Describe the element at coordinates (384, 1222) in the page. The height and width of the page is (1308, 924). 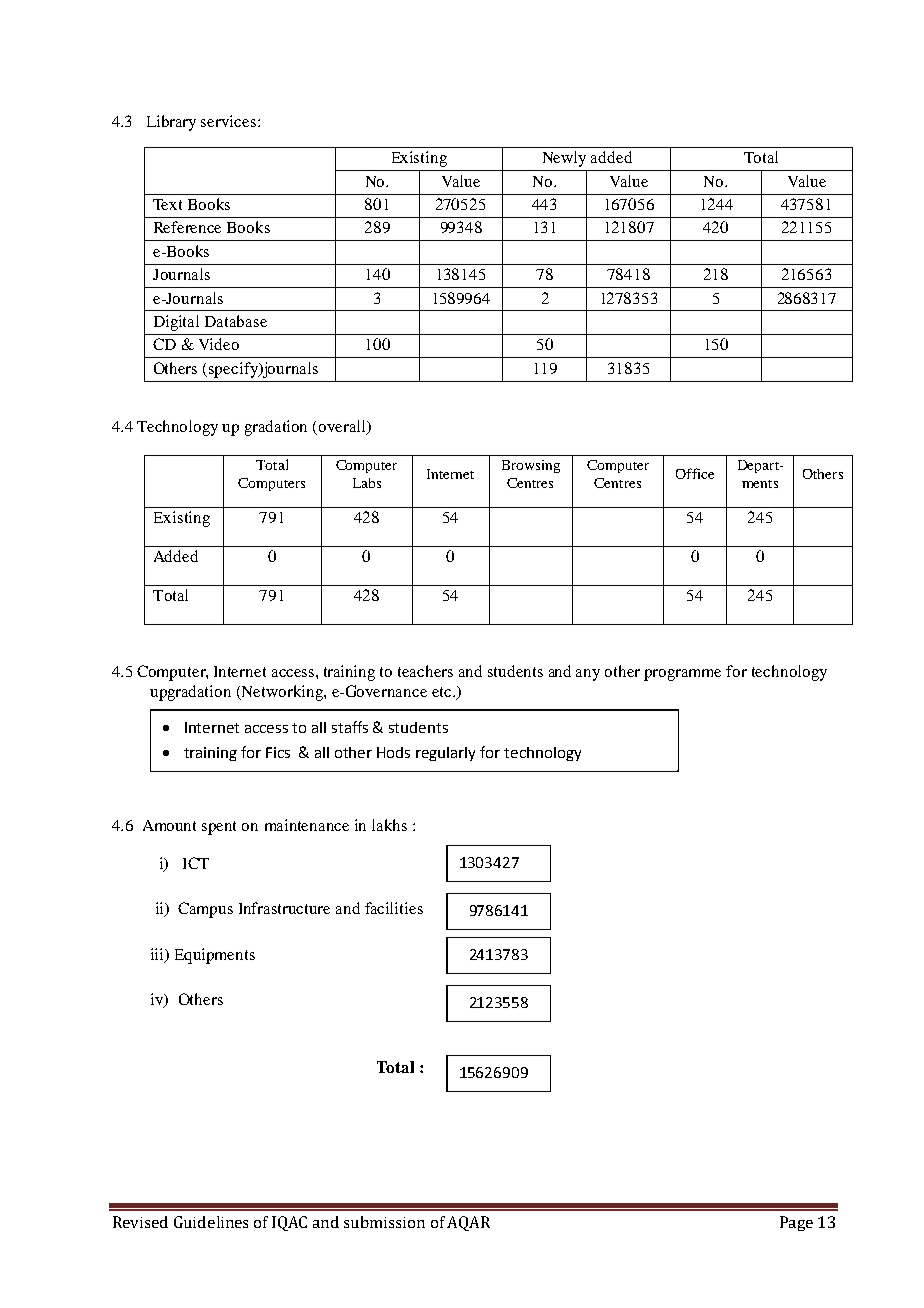
I see `submission` at that location.
